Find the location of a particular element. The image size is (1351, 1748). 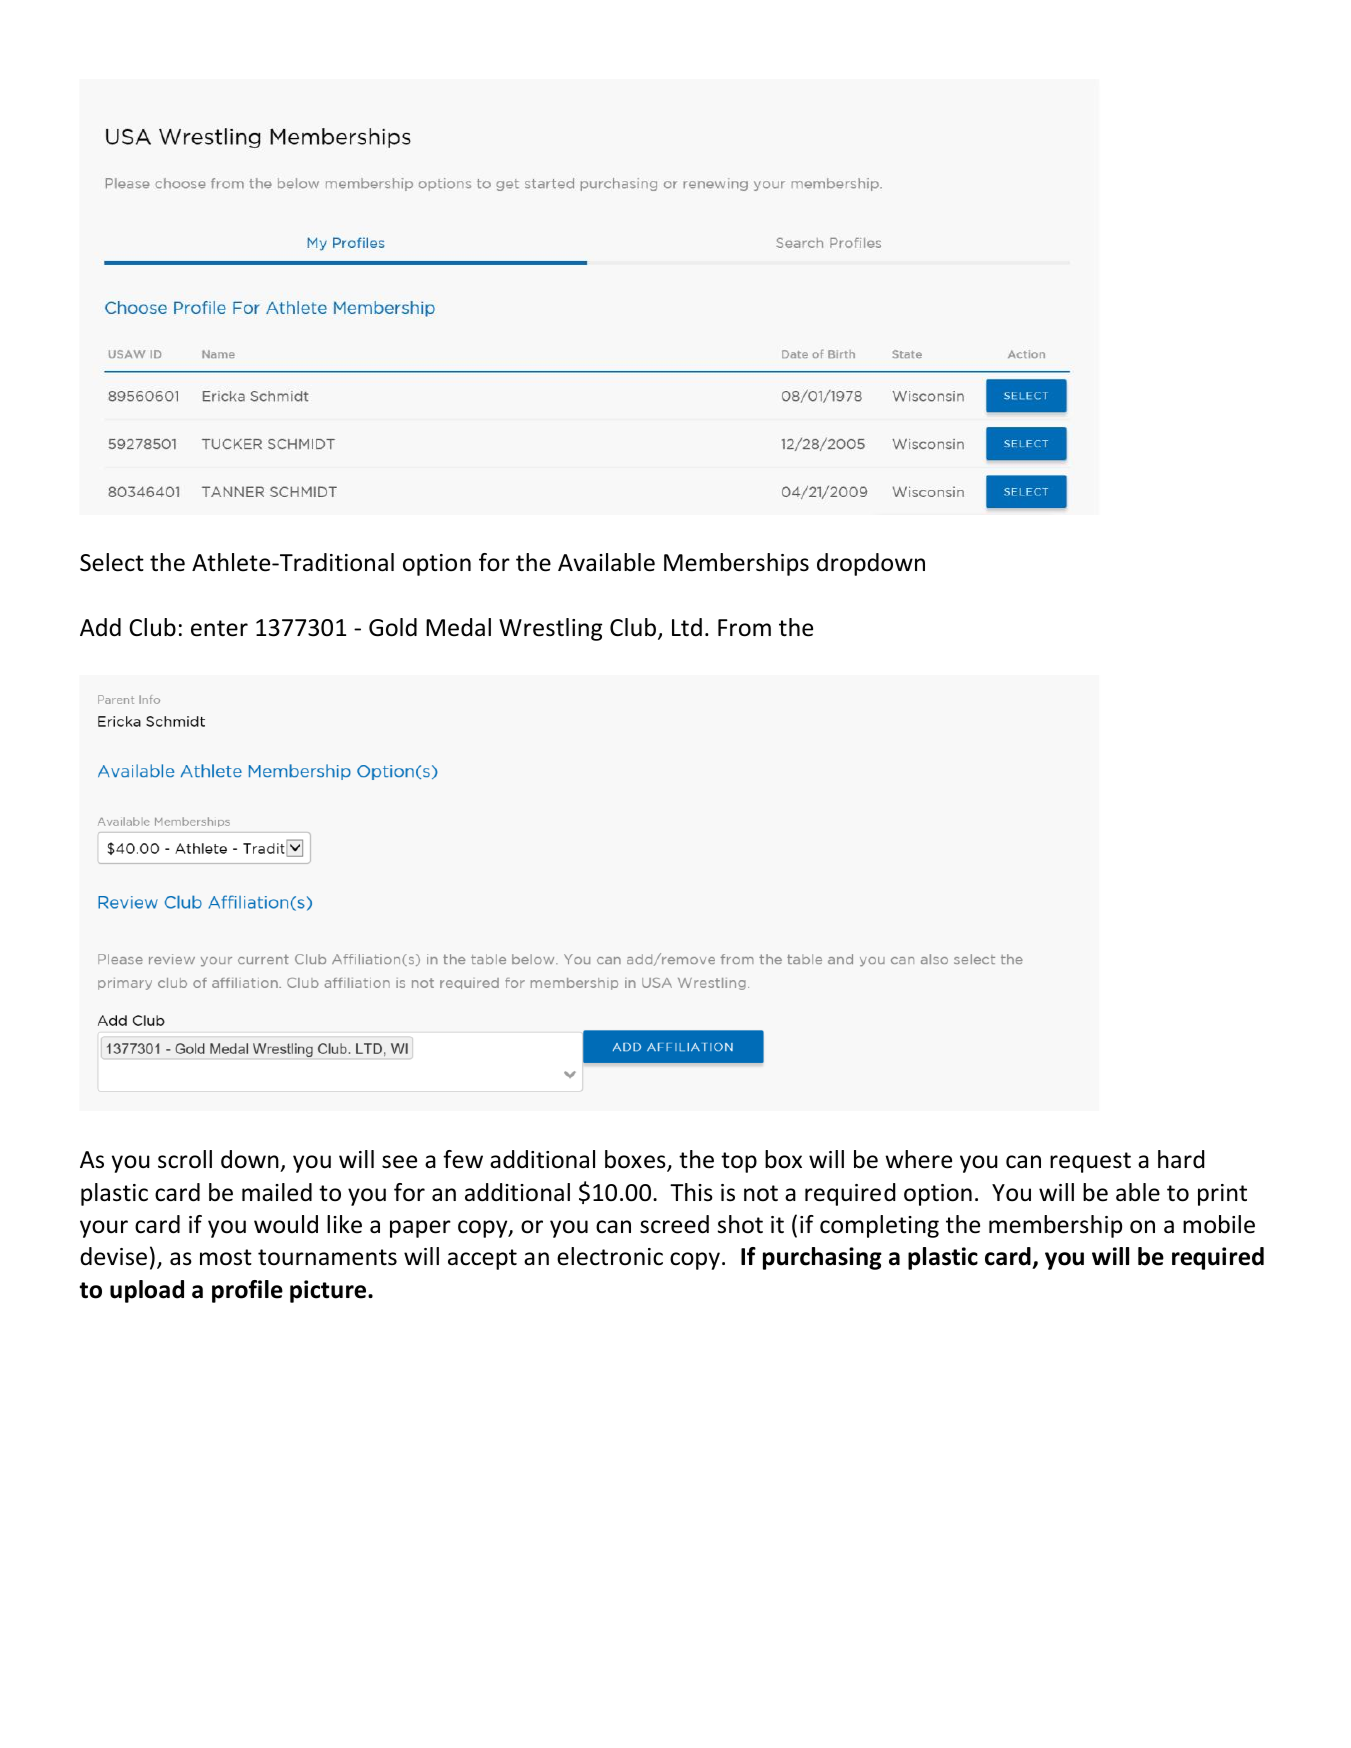

scroll is located at coordinates (185, 1159).
